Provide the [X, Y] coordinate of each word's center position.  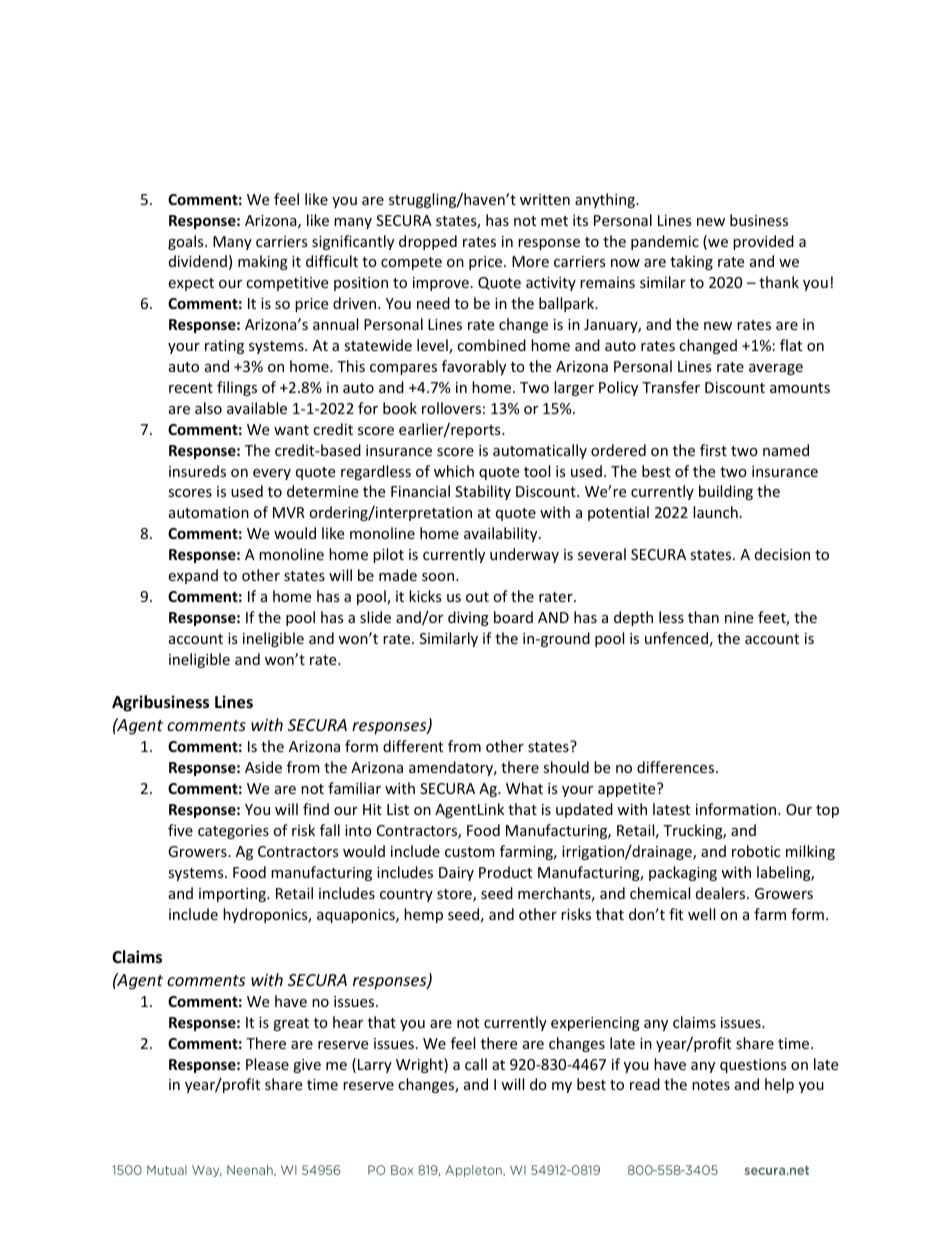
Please [267, 1064]
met [554, 221]
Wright [420, 1065]
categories [233, 832]
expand [193, 576]
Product [505, 872]
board [513, 617]
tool [537, 471]
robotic [756, 851]
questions [753, 1066]
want [291, 430]
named [786, 450]
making [263, 262]
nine [739, 617]
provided [763, 242]
